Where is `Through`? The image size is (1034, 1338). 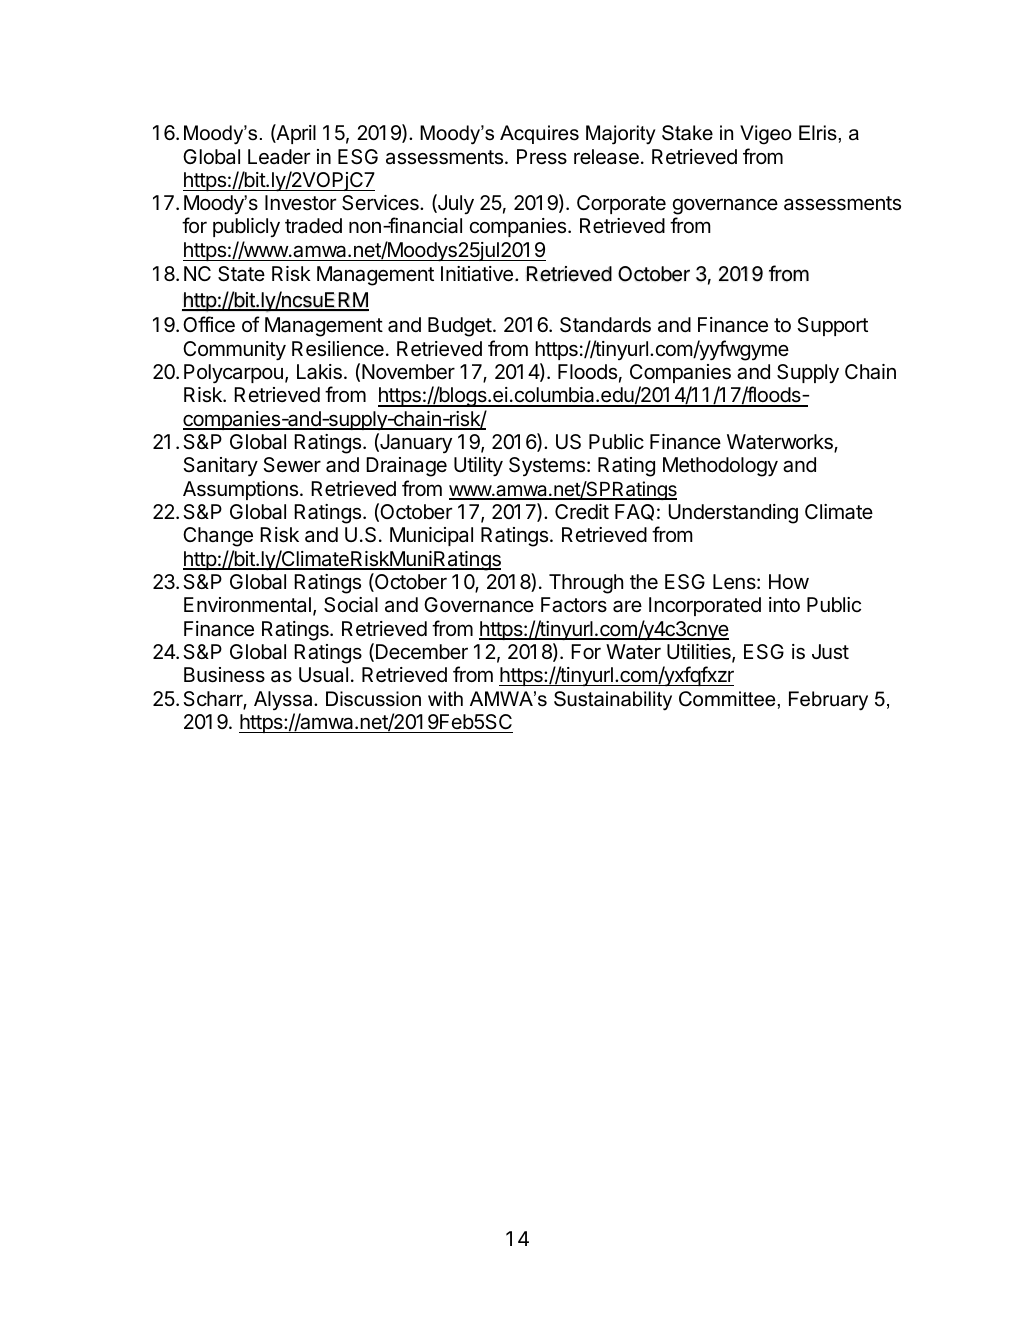
Through is located at coordinates (586, 584).
